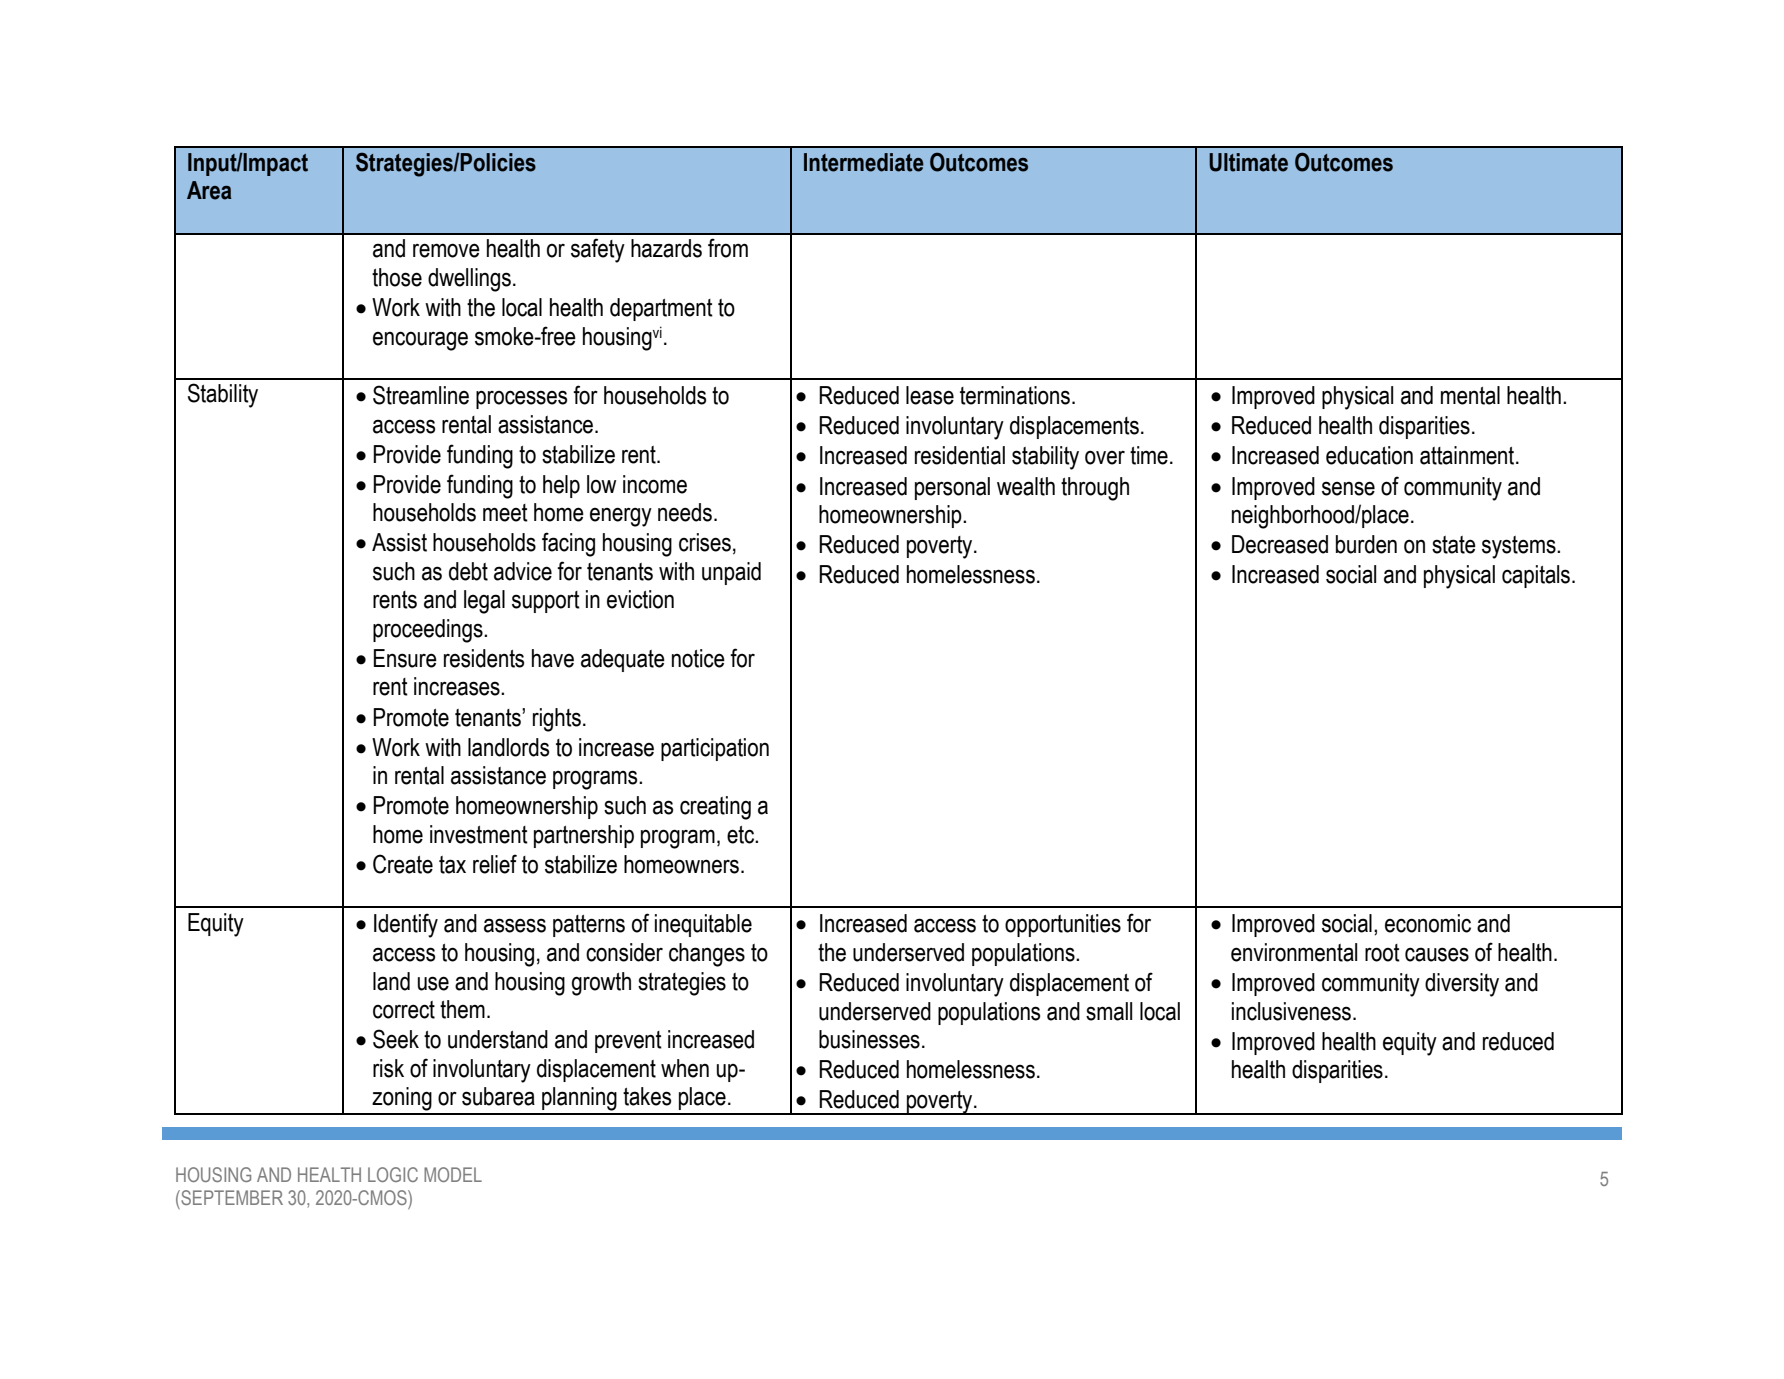 The image size is (1784, 1379). I want to click on inclusiveness, so click(1291, 1011).
